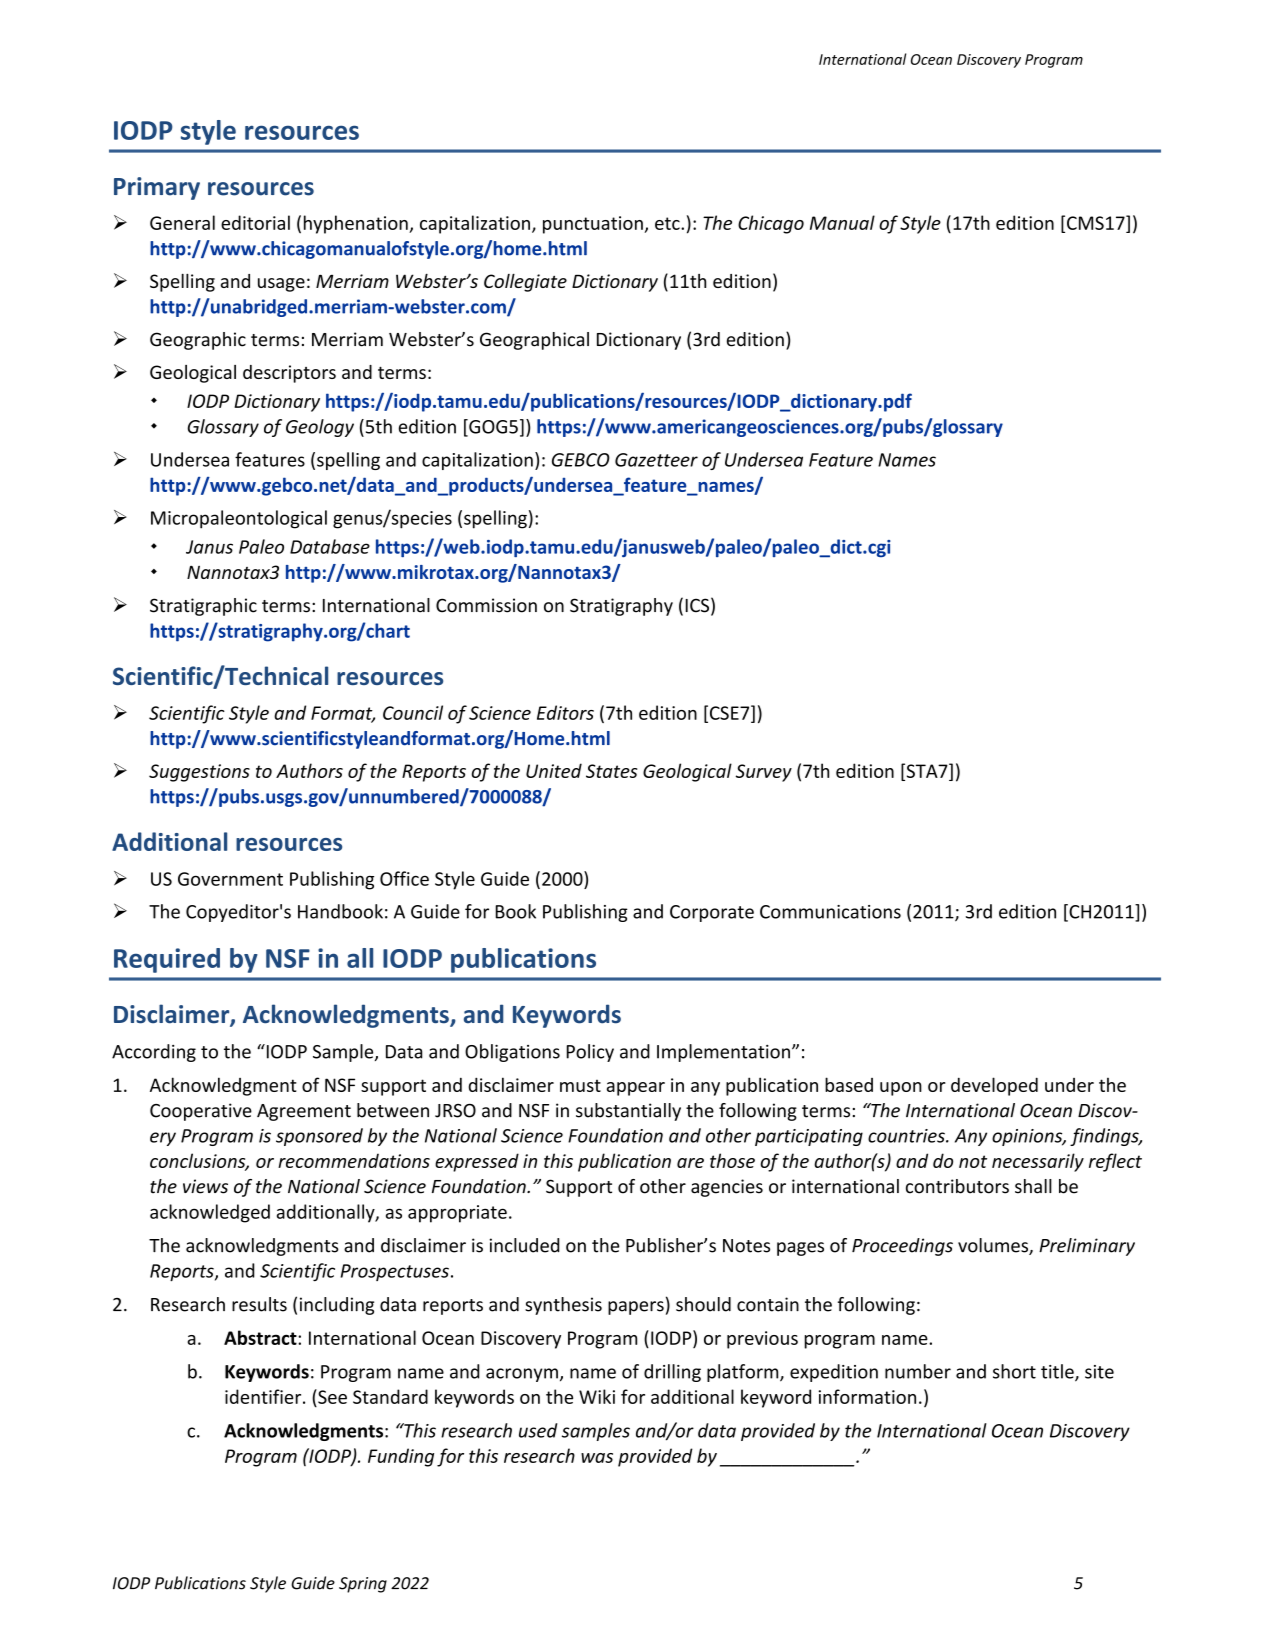 The height and width of the image is (1643, 1270). Describe the element at coordinates (363, 1585) in the image. I see `Spring` at that location.
